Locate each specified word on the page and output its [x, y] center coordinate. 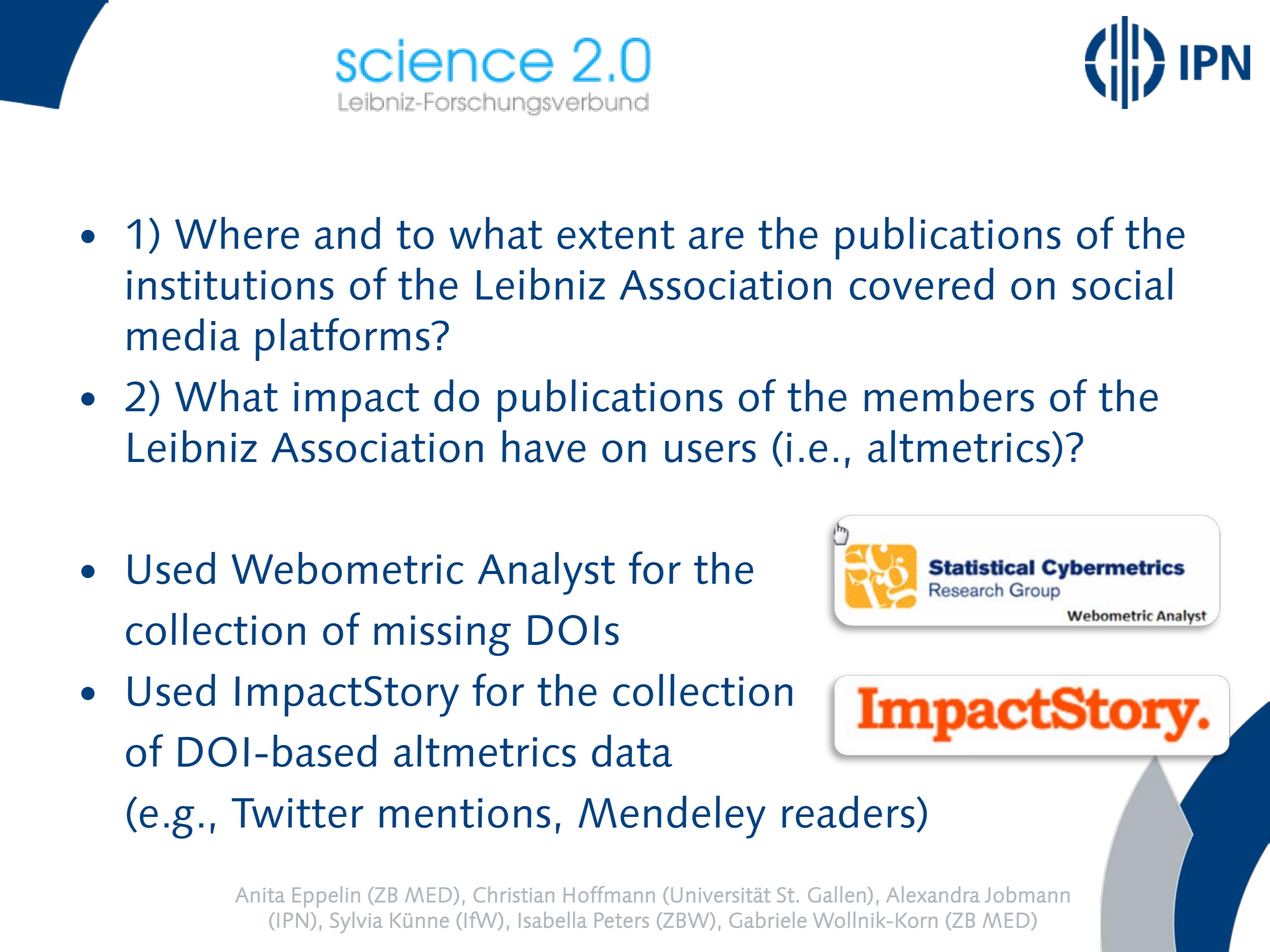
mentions [464, 813]
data [632, 750]
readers [848, 811]
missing [442, 635]
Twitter [298, 813]
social [1122, 283]
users [710, 451]
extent [616, 235]
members [949, 395]
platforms [343, 339]
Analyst [546, 573]
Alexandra [933, 894]
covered [922, 283]
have [544, 446]
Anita [260, 895]
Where [237, 233]
